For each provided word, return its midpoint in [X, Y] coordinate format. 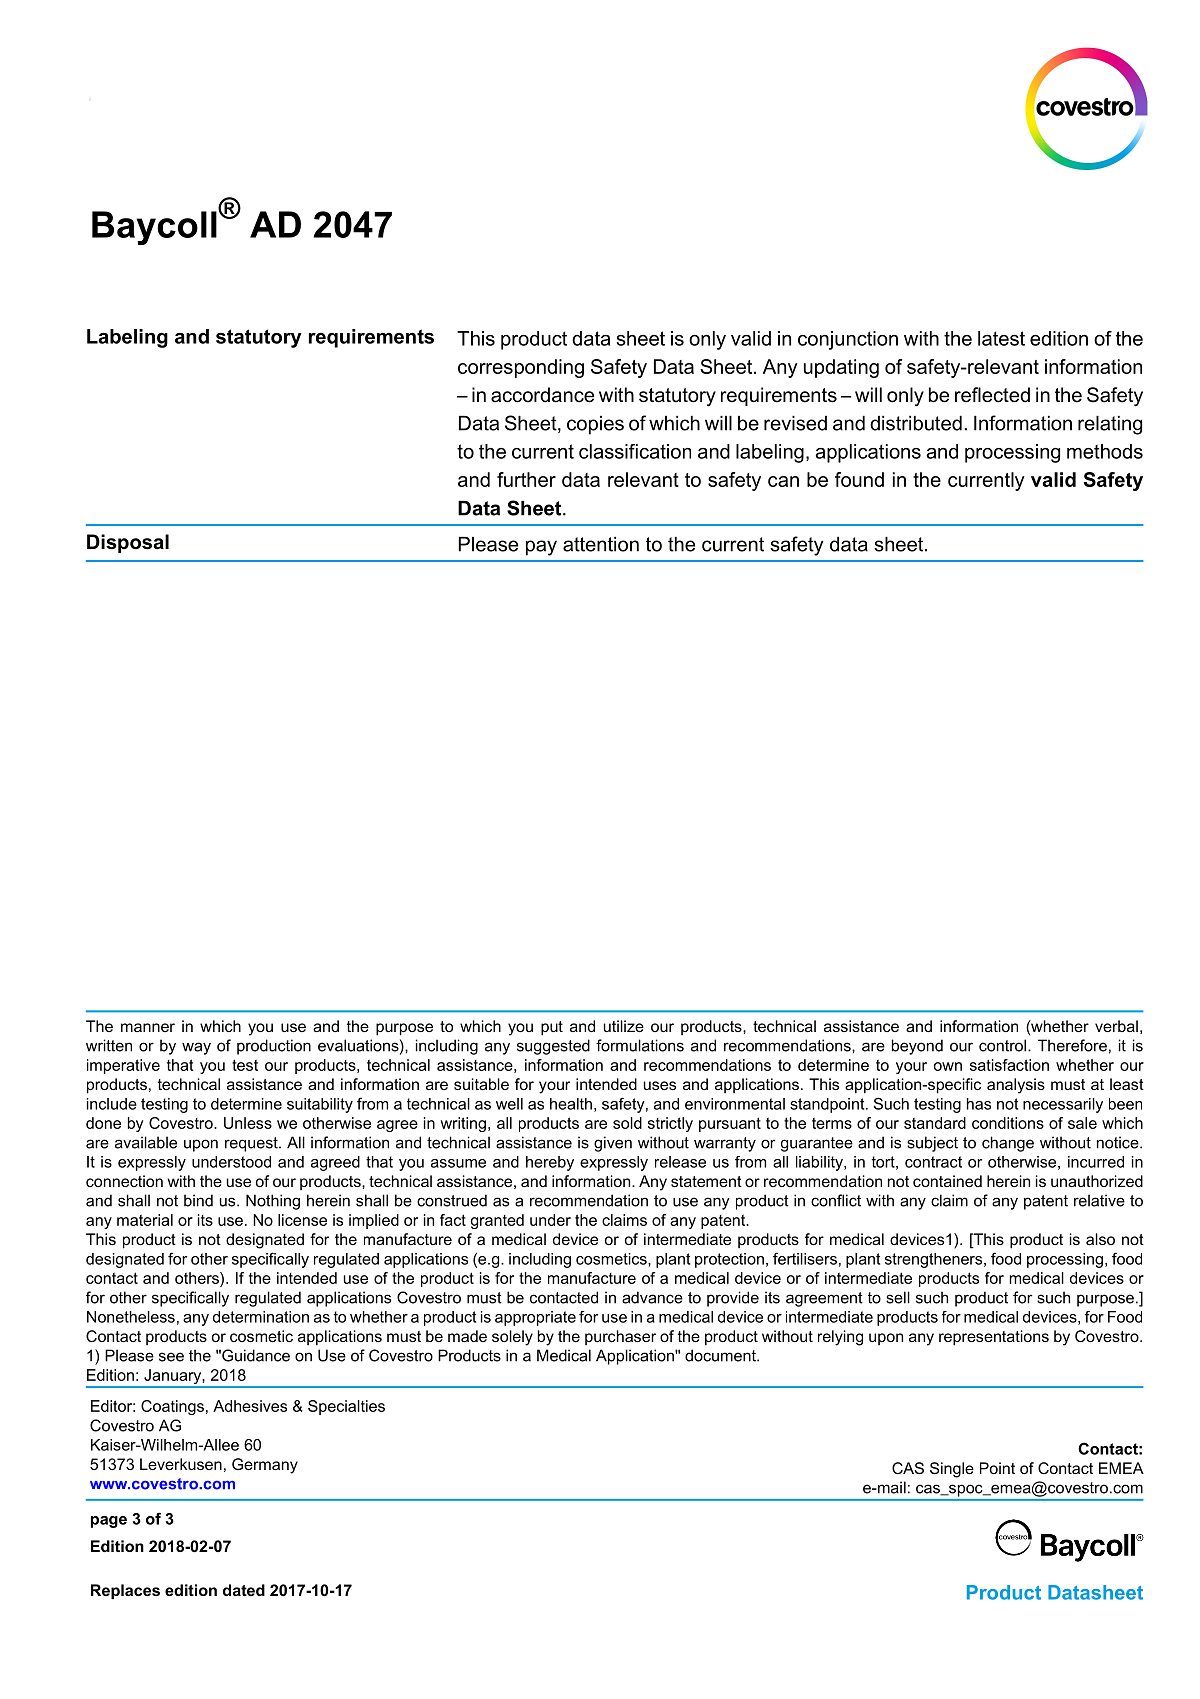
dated [244, 1590]
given [613, 1144]
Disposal [128, 543]
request [252, 1144]
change [1008, 1144]
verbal [1116, 1026]
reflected [992, 395]
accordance [542, 395]
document [721, 1355]
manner [148, 1027]
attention [601, 544]
